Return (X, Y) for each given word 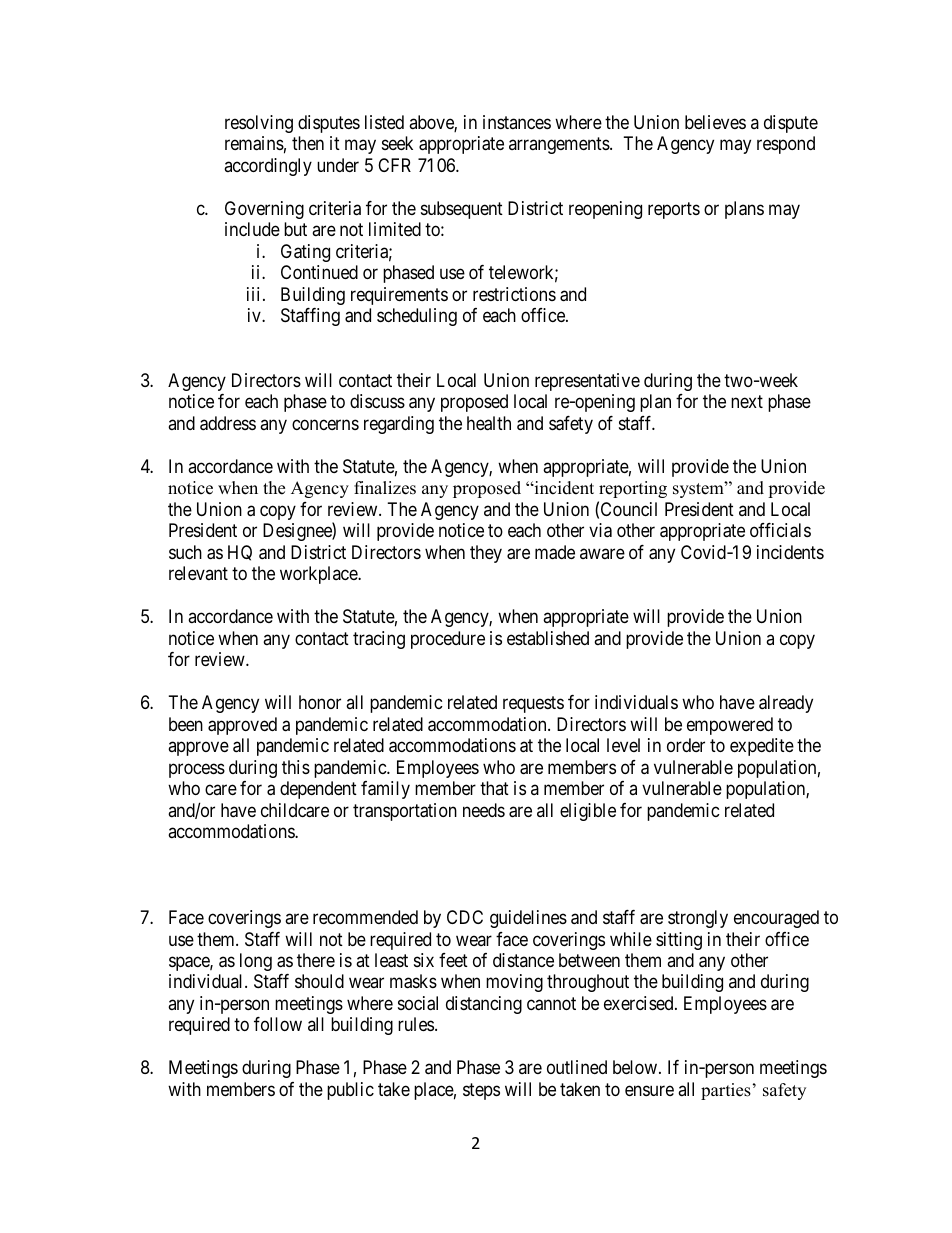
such (185, 552)
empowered (730, 726)
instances (517, 122)
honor (320, 702)
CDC (465, 917)
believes (715, 122)
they (486, 554)
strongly (698, 919)
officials (780, 530)
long (256, 962)
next (747, 402)
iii (255, 294)
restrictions (514, 294)
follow (278, 1024)
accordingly (268, 167)
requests (533, 704)
